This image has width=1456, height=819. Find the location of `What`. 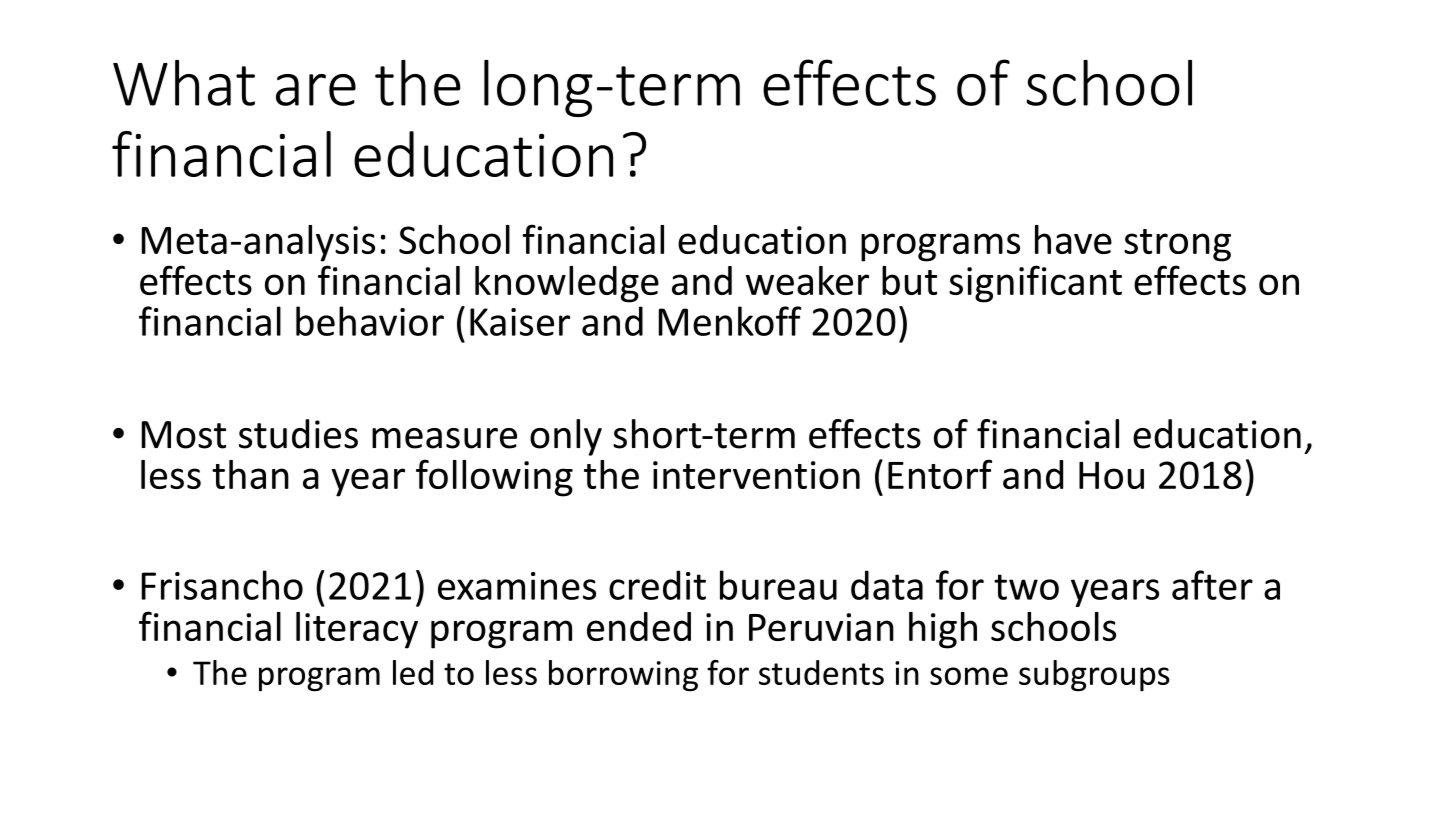

What is located at coordinates (184, 83).
